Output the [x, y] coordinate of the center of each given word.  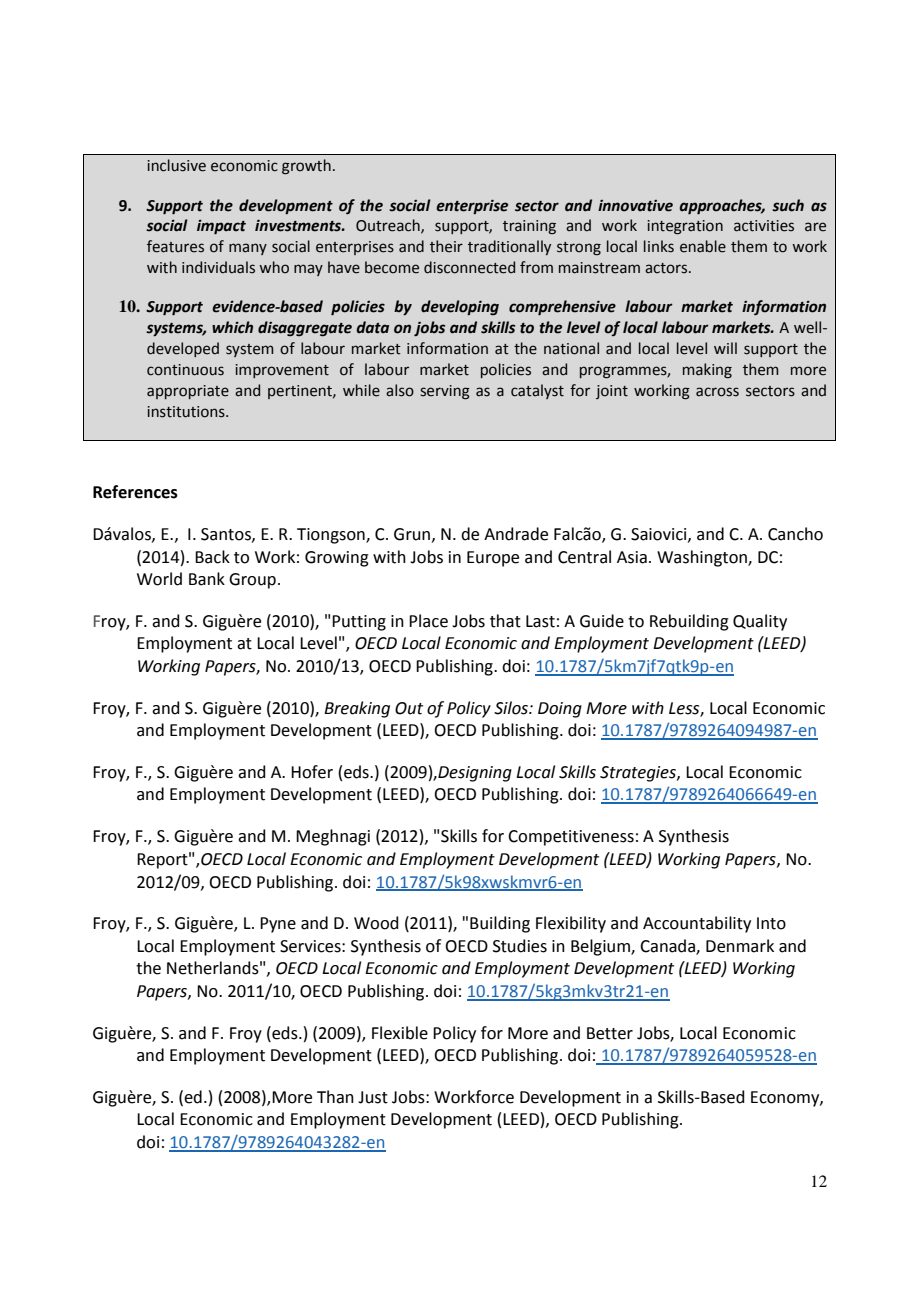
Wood [376, 923]
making [707, 371]
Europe [493, 559]
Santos [227, 535]
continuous [185, 370]
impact [221, 227]
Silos [512, 708]
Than [335, 1097]
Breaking [357, 709]
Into [771, 923]
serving [445, 392]
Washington [703, 558]
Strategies [639, 774]
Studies [520, 946]
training [529, 227]
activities [764, 226]
